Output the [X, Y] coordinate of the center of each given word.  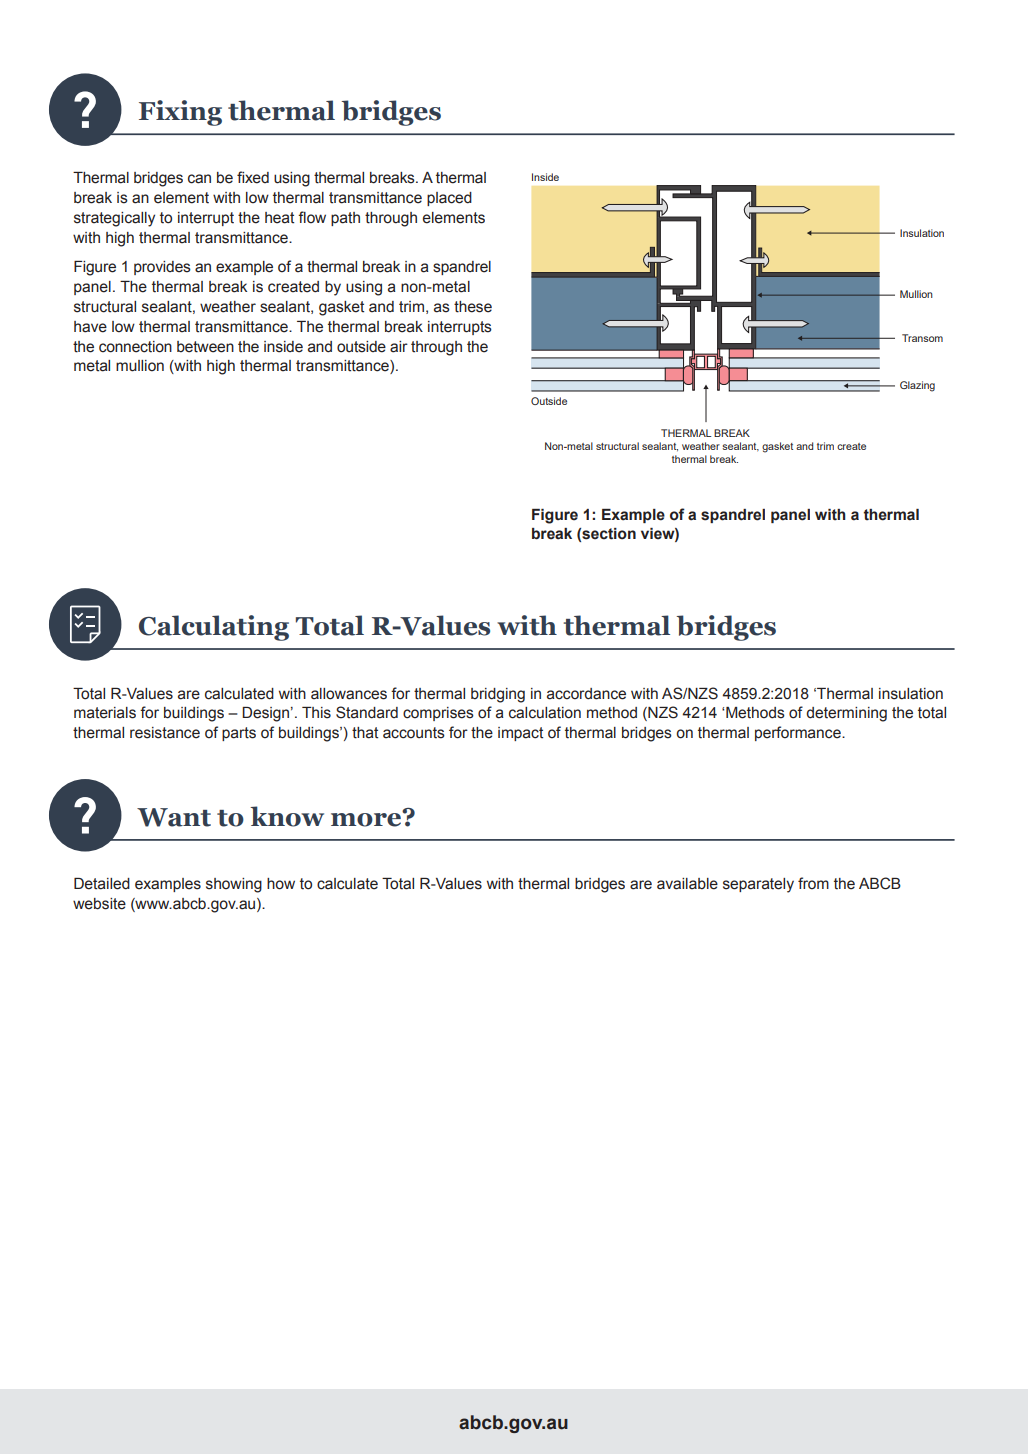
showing [234, 885]
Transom [922, 338]
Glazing [917, 386]
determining [846, 714]
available [687, 884]
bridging [498, 695]
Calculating [214, 628]
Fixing [180, 113]
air [399, 347]
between [205, 347]
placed [449, 199]
